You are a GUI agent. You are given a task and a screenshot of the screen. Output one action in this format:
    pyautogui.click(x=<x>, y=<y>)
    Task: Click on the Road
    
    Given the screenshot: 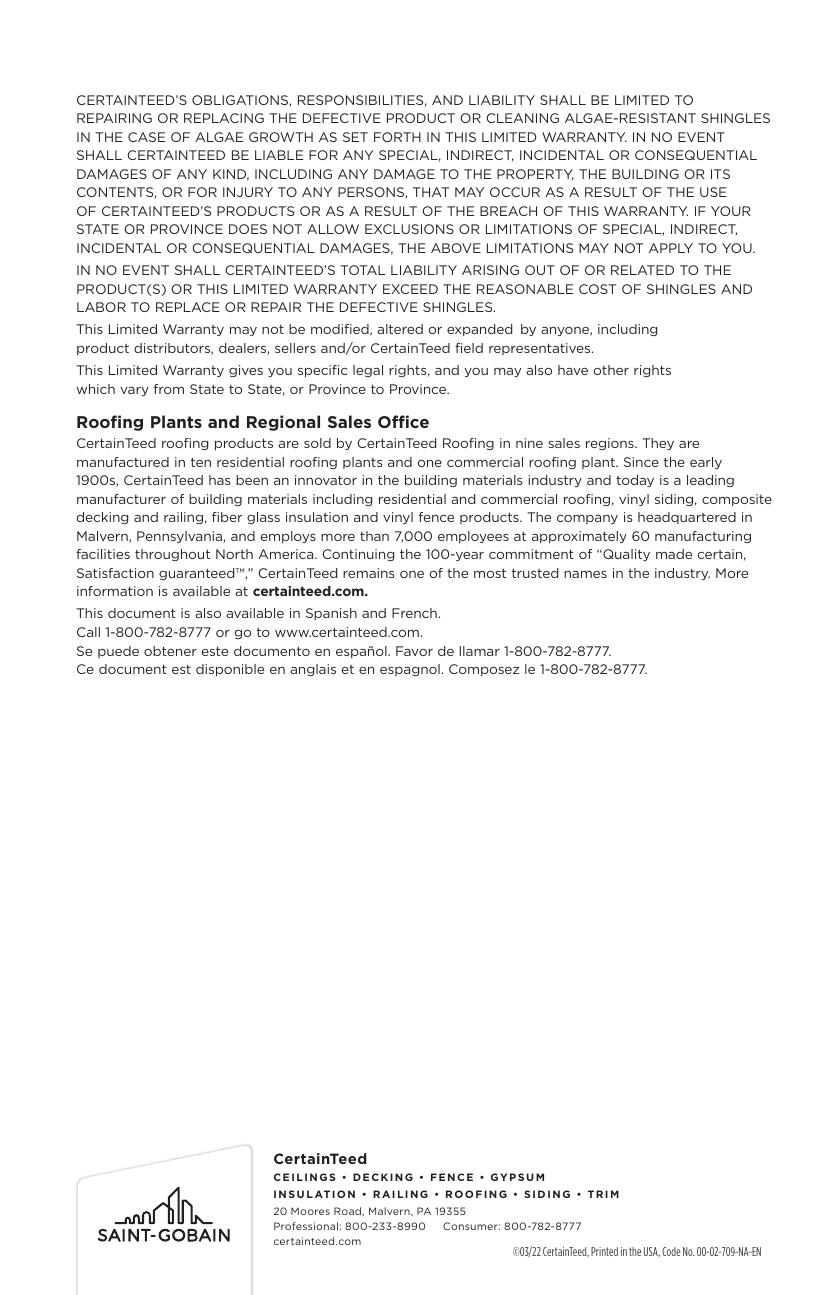 What is the action you would take?
    pyautogui.click(x=347, y=1211)
